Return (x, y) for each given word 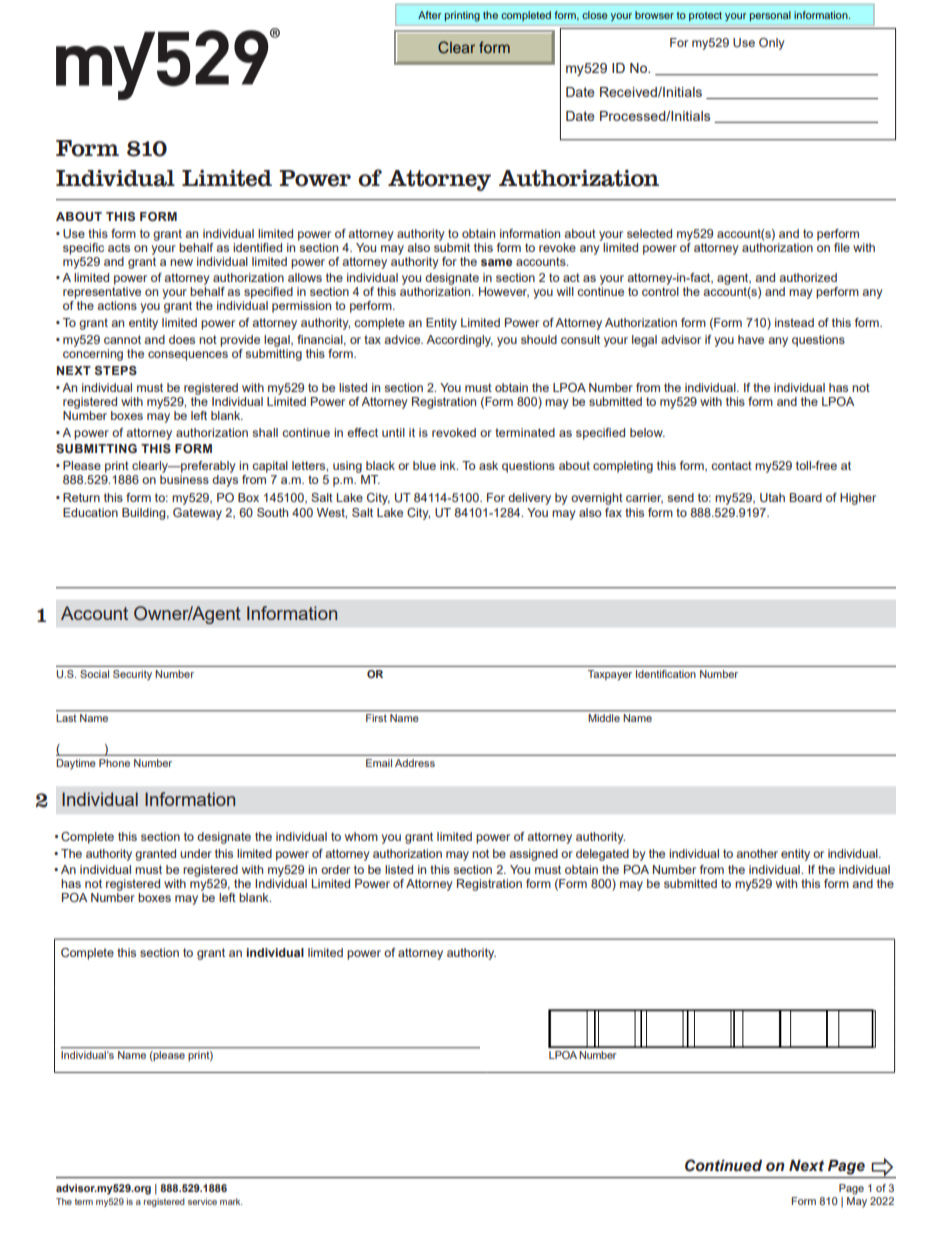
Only (772, 44)
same (496, 262)
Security (132, 675)
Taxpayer (610, 675)
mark (231, 1201)
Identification (666, 674)
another (757, 853)
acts (119, 247)
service (202, 1201)
